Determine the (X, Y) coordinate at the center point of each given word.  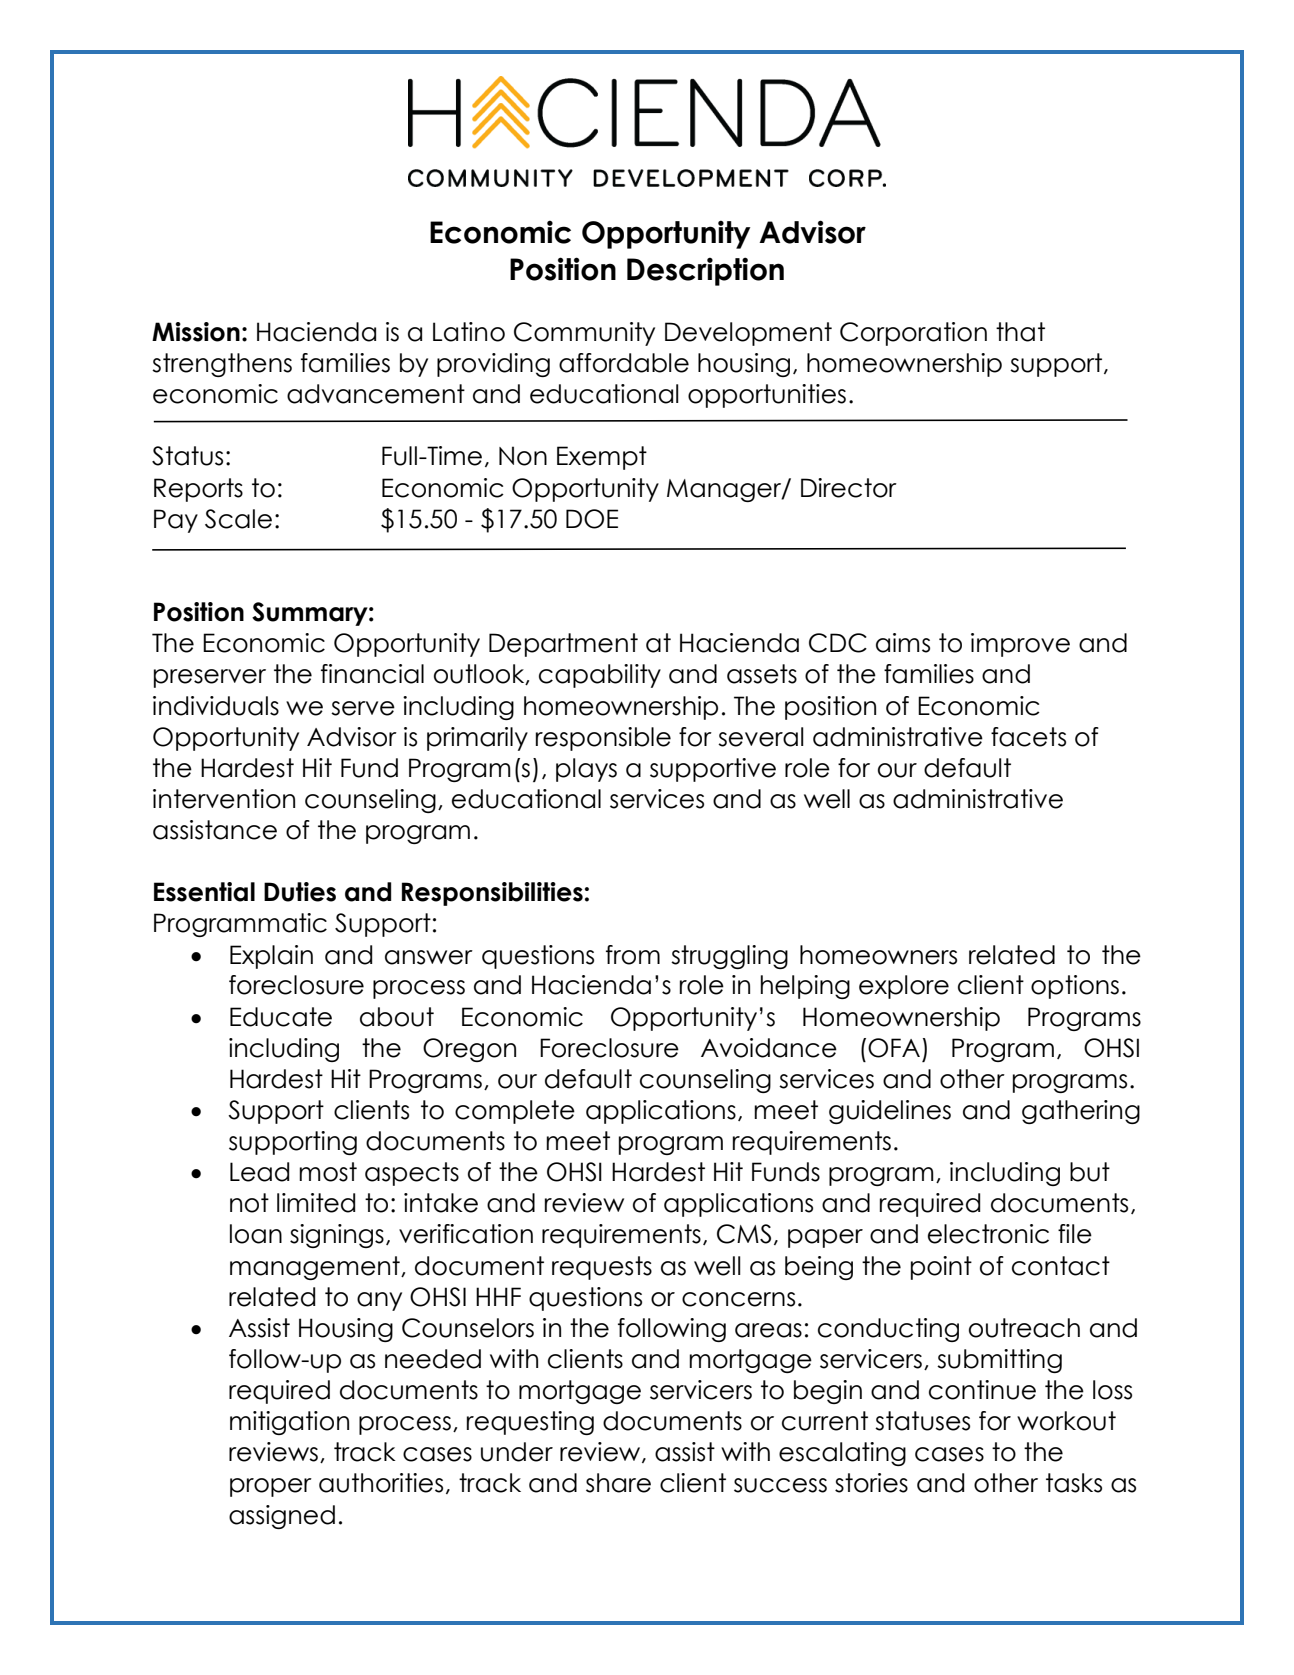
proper (271, 1487)
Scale (238, 519)
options (1075, 987)
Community (584, 334)
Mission (196, 332)
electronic (988, 1234)
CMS (744, 1234)
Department (563, 645)
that (1020, 332)
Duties (300, 892)
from (633, 955)
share (618, 1483)
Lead (259, 1172)
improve (1020, 645)
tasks (1074, 1483)
